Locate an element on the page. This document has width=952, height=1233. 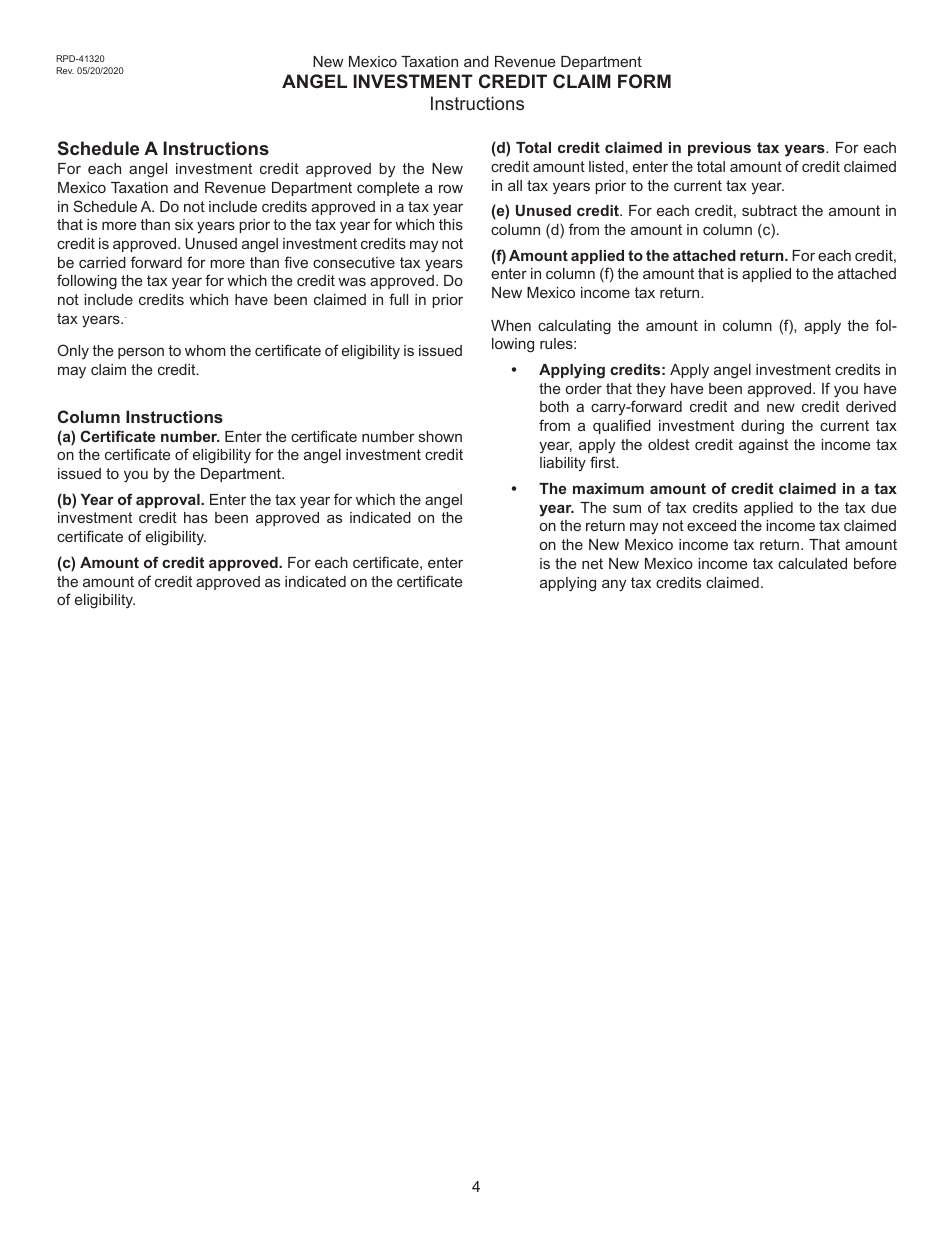
whom is located at coordinates (205, 350).
